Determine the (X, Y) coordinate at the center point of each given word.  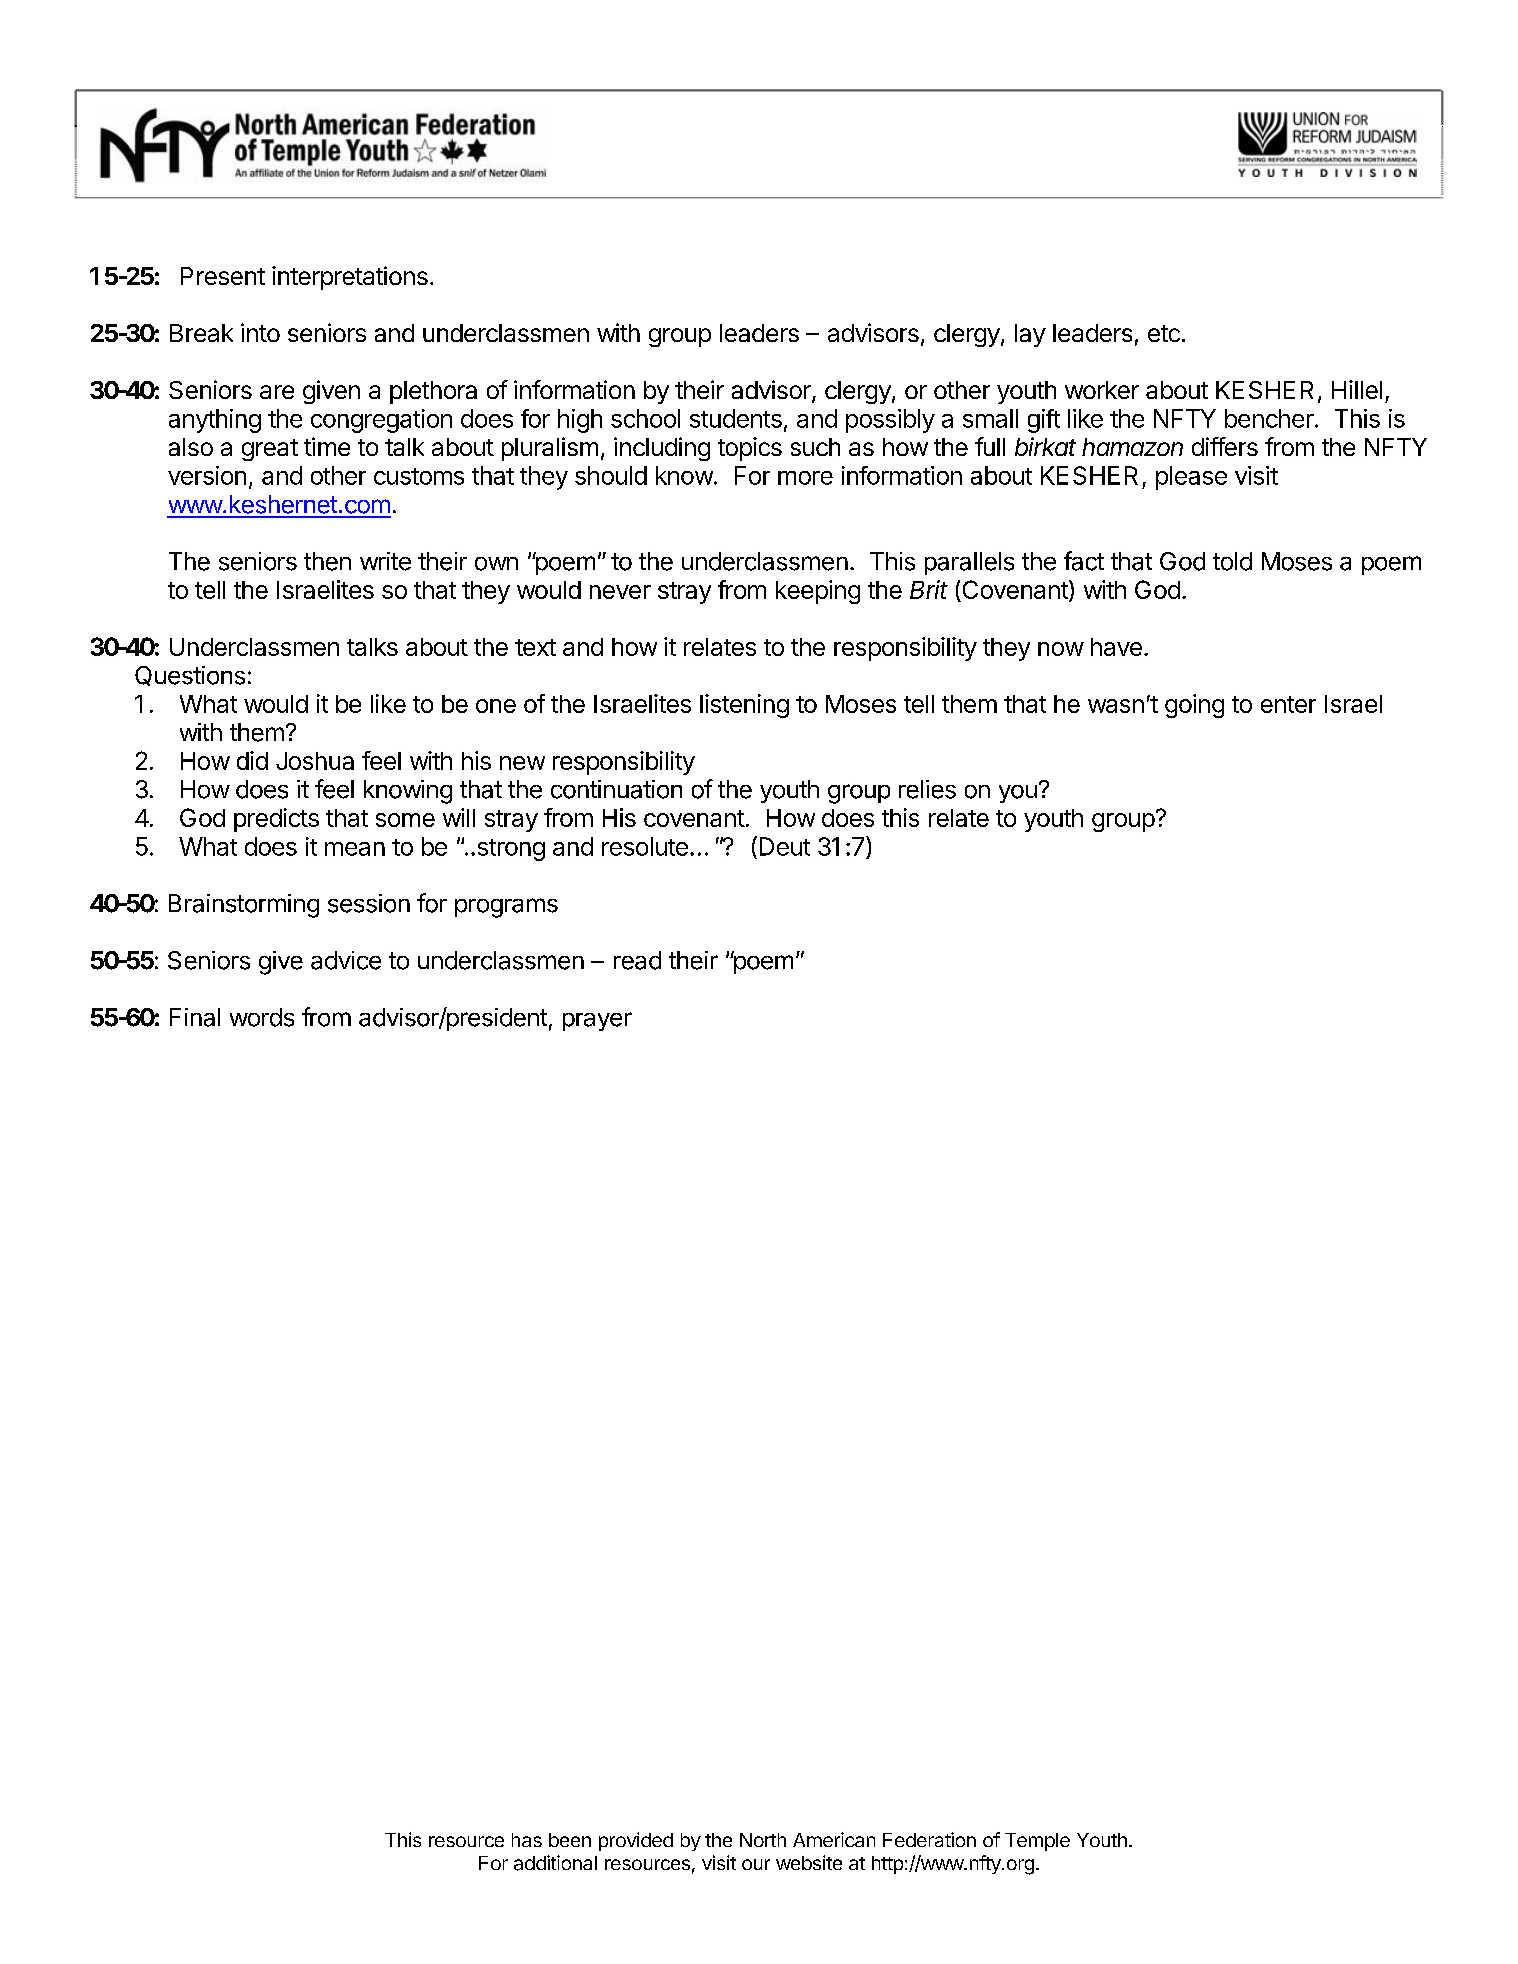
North (763, 1840)
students (736, 418)
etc (1164, 333)
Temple (1037, 1842)
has (527, 1840)
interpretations (350, 278)
